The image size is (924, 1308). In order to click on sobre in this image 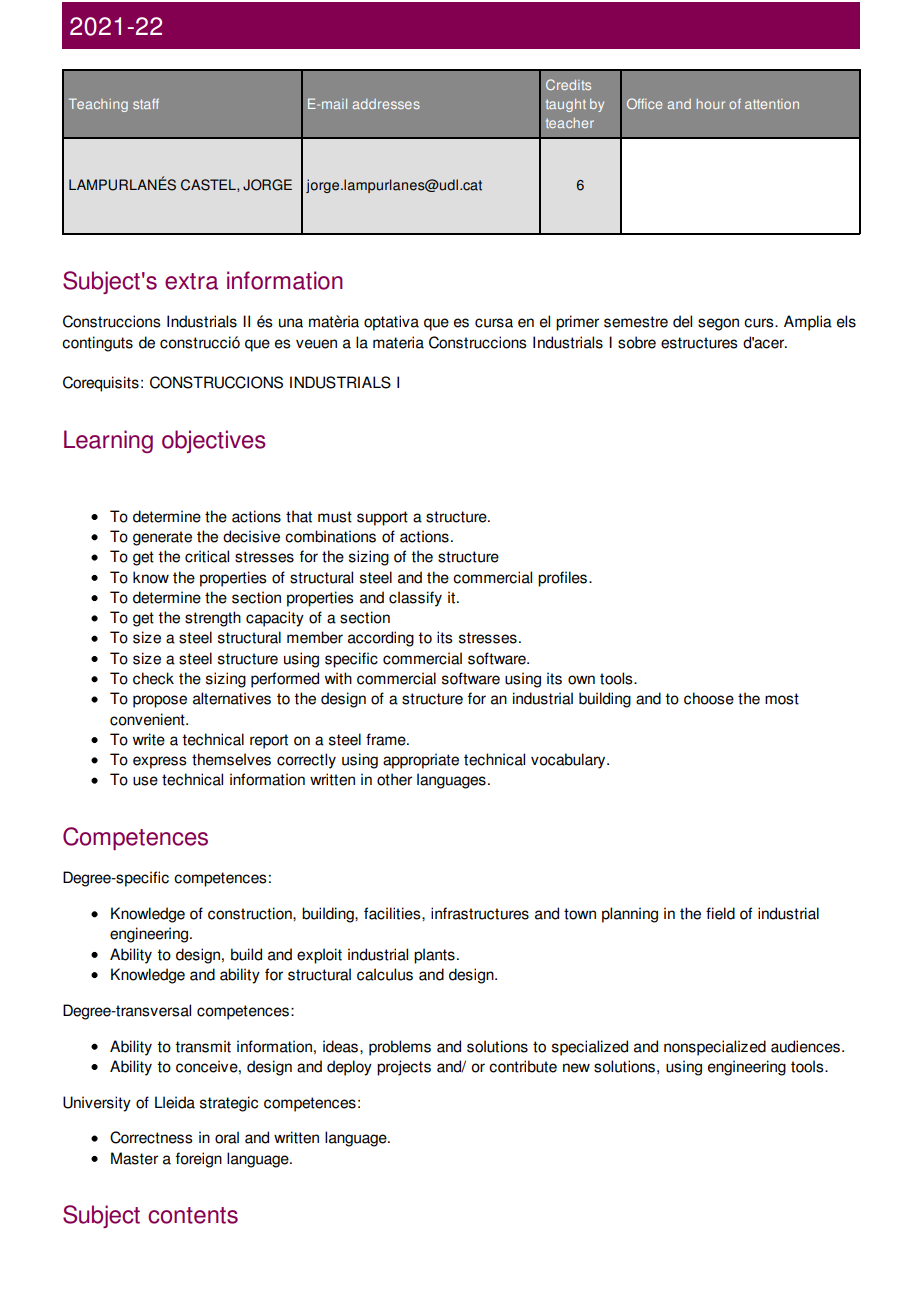, I will do `click(637, 342)`.
